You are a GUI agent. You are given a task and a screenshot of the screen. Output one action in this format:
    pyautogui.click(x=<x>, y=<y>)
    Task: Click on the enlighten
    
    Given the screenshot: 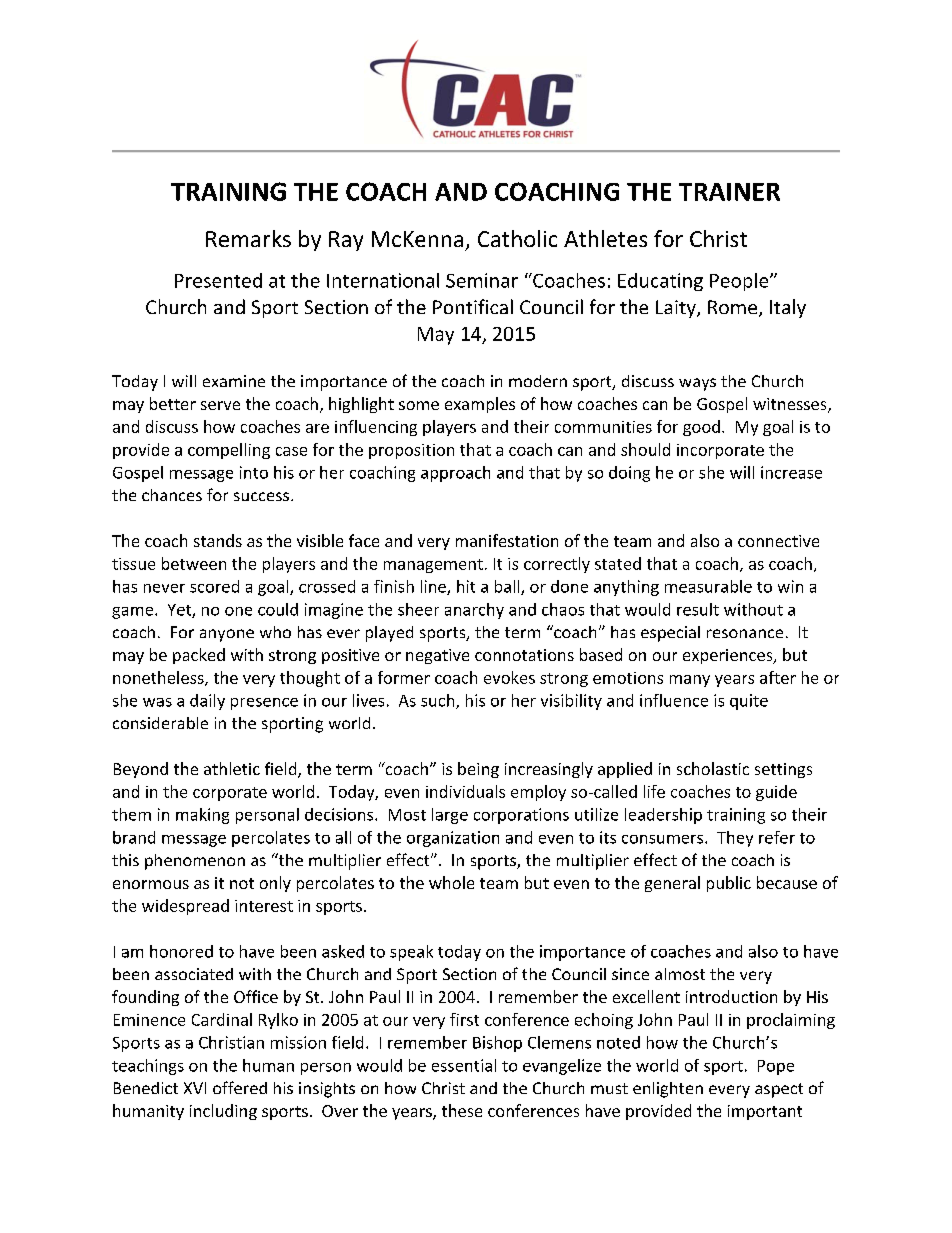 What is the action you would take?
    pyautogui.click(x=668, y=1090)
